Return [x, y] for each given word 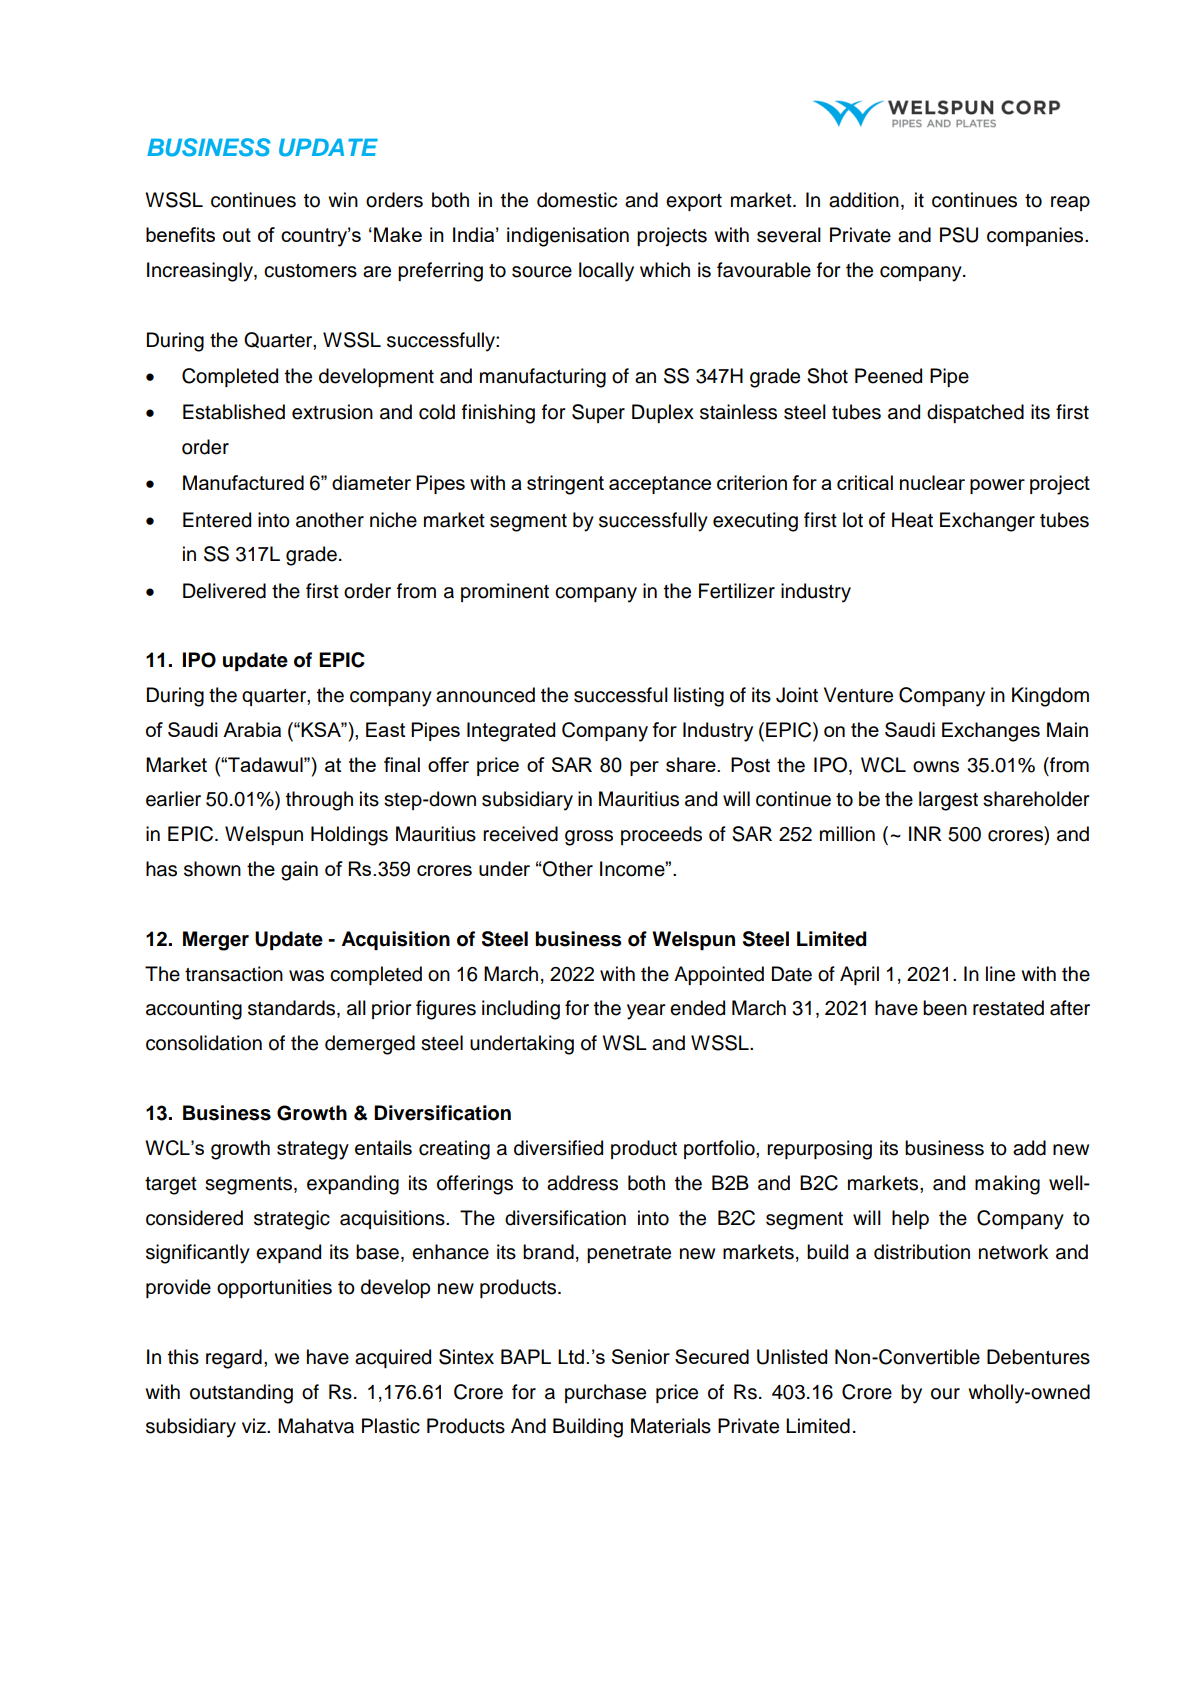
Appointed [719, 975]
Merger [216, 941]
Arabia [252, 729]
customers [310, 271]
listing [699, 697]
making [1007, 1185]
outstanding [241, 1394]
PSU [959, 235]
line [1000, 974]
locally [606, 272]
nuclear [932, 482]
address [582, 1183]
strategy [313, 1150]
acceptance [660, 485]
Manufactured [243, 482]
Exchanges [991, 732]
